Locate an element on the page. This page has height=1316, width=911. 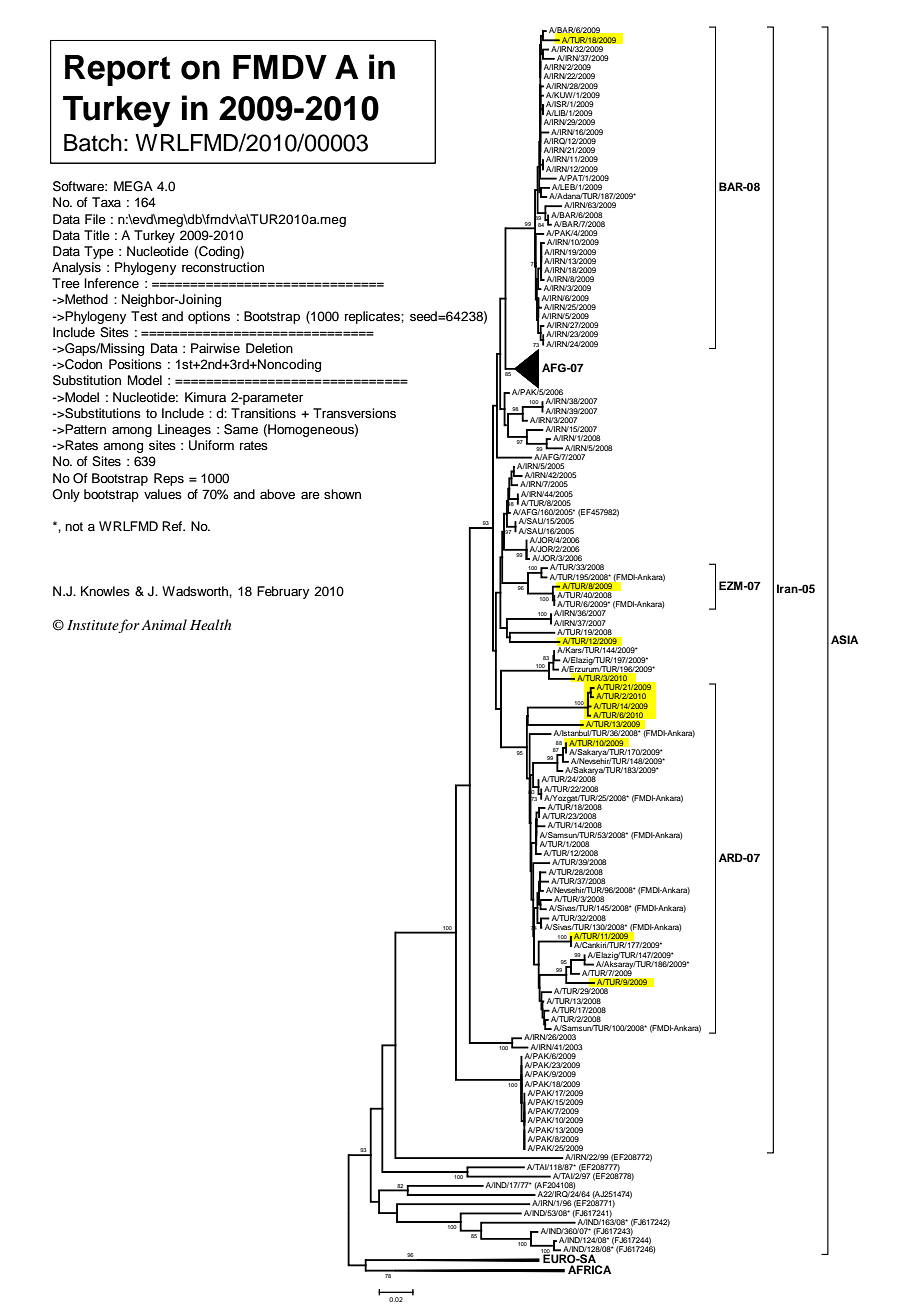
ASIA is located at coordinates (844, 640).
